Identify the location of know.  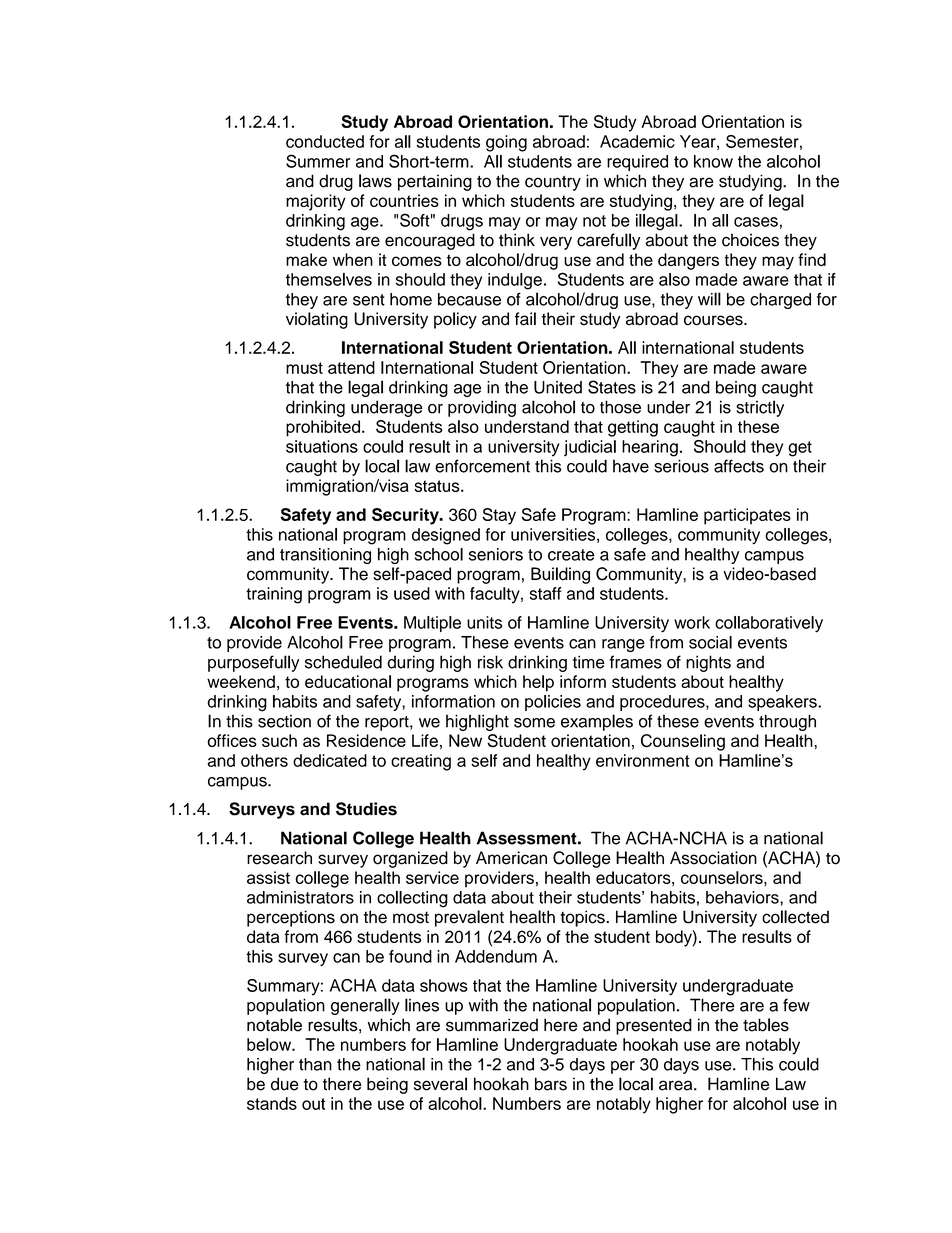
(713, 161).
